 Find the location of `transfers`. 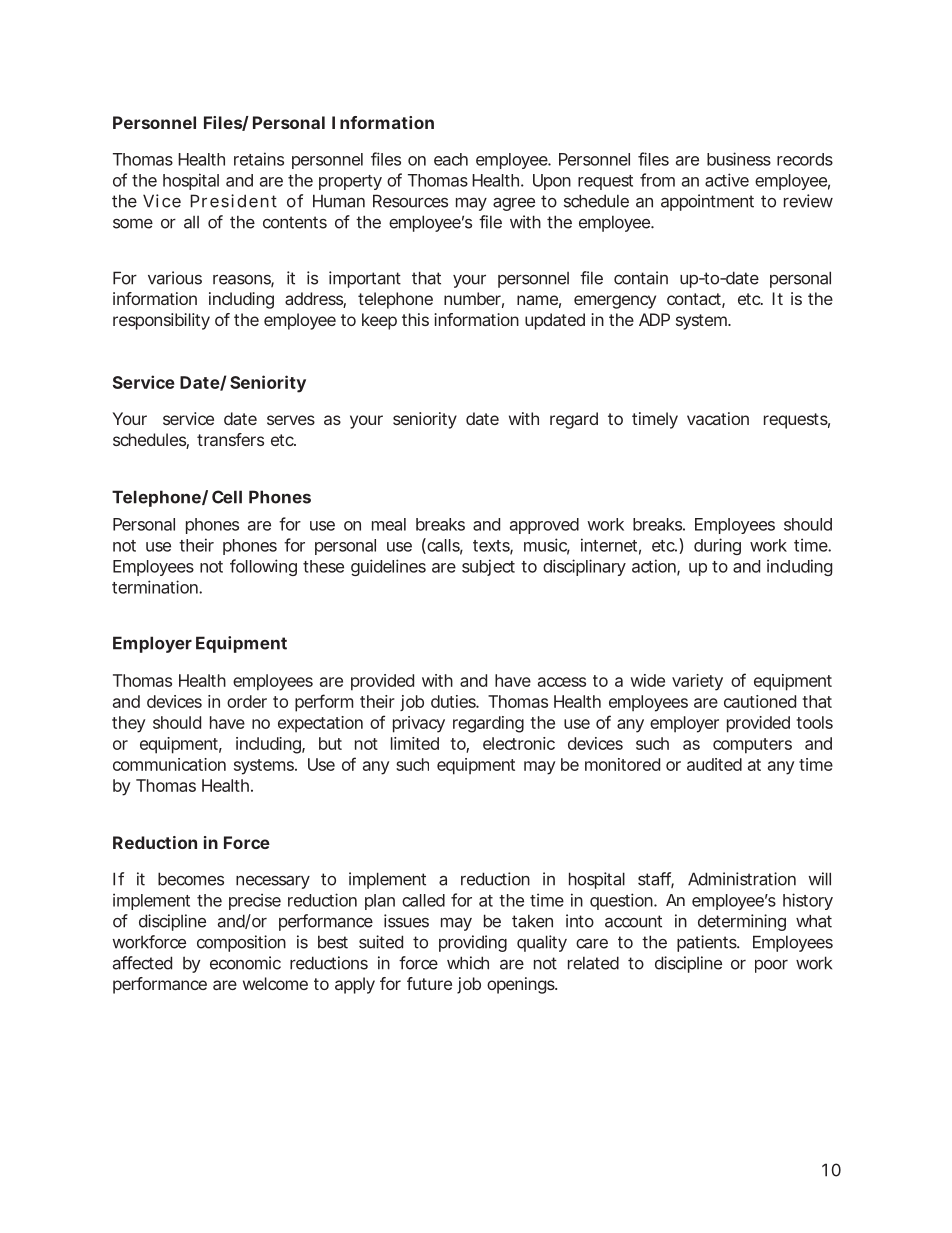

transfers is located at coordinates (230, 439).
